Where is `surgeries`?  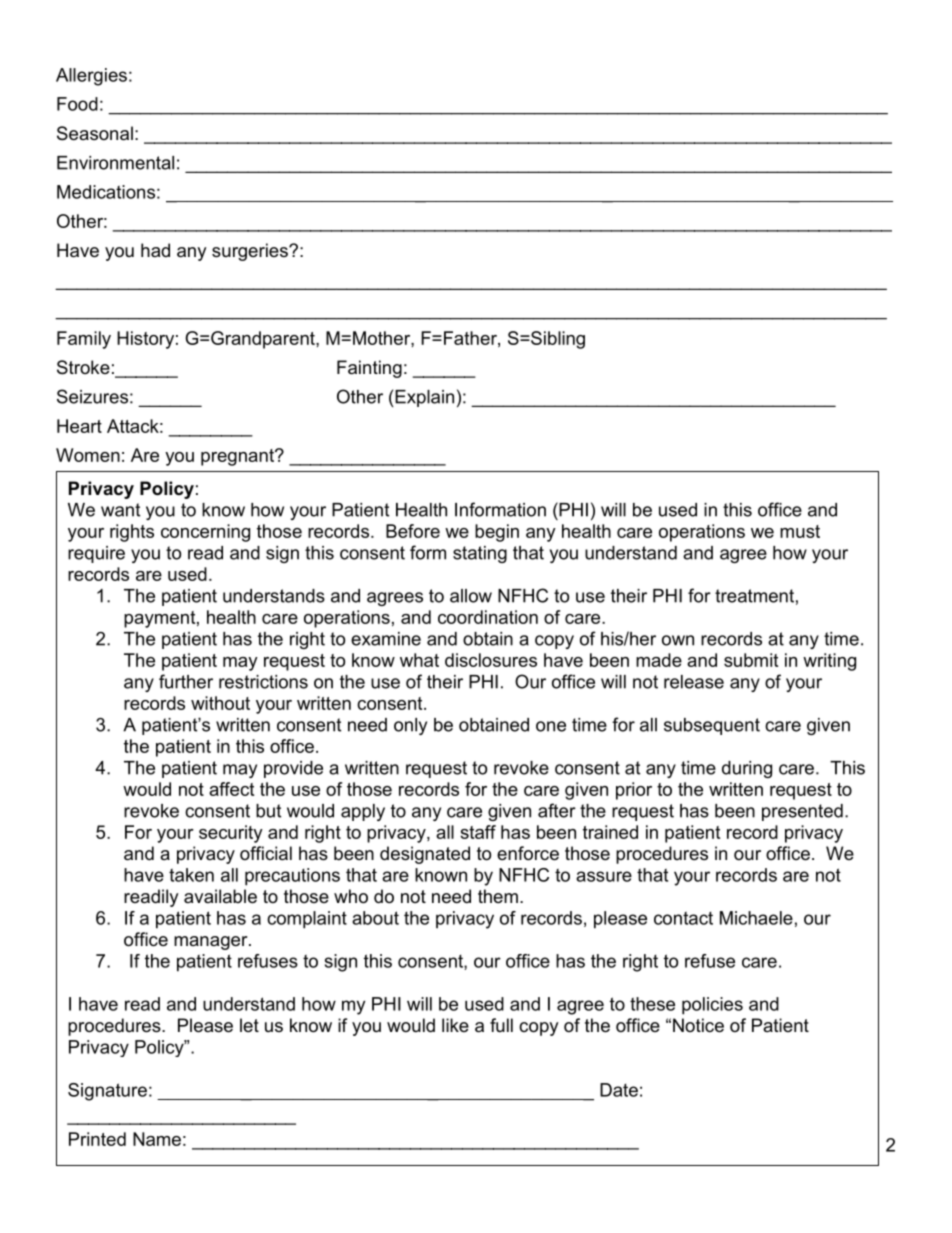 surgeries is located at coordinates (251, 252).
